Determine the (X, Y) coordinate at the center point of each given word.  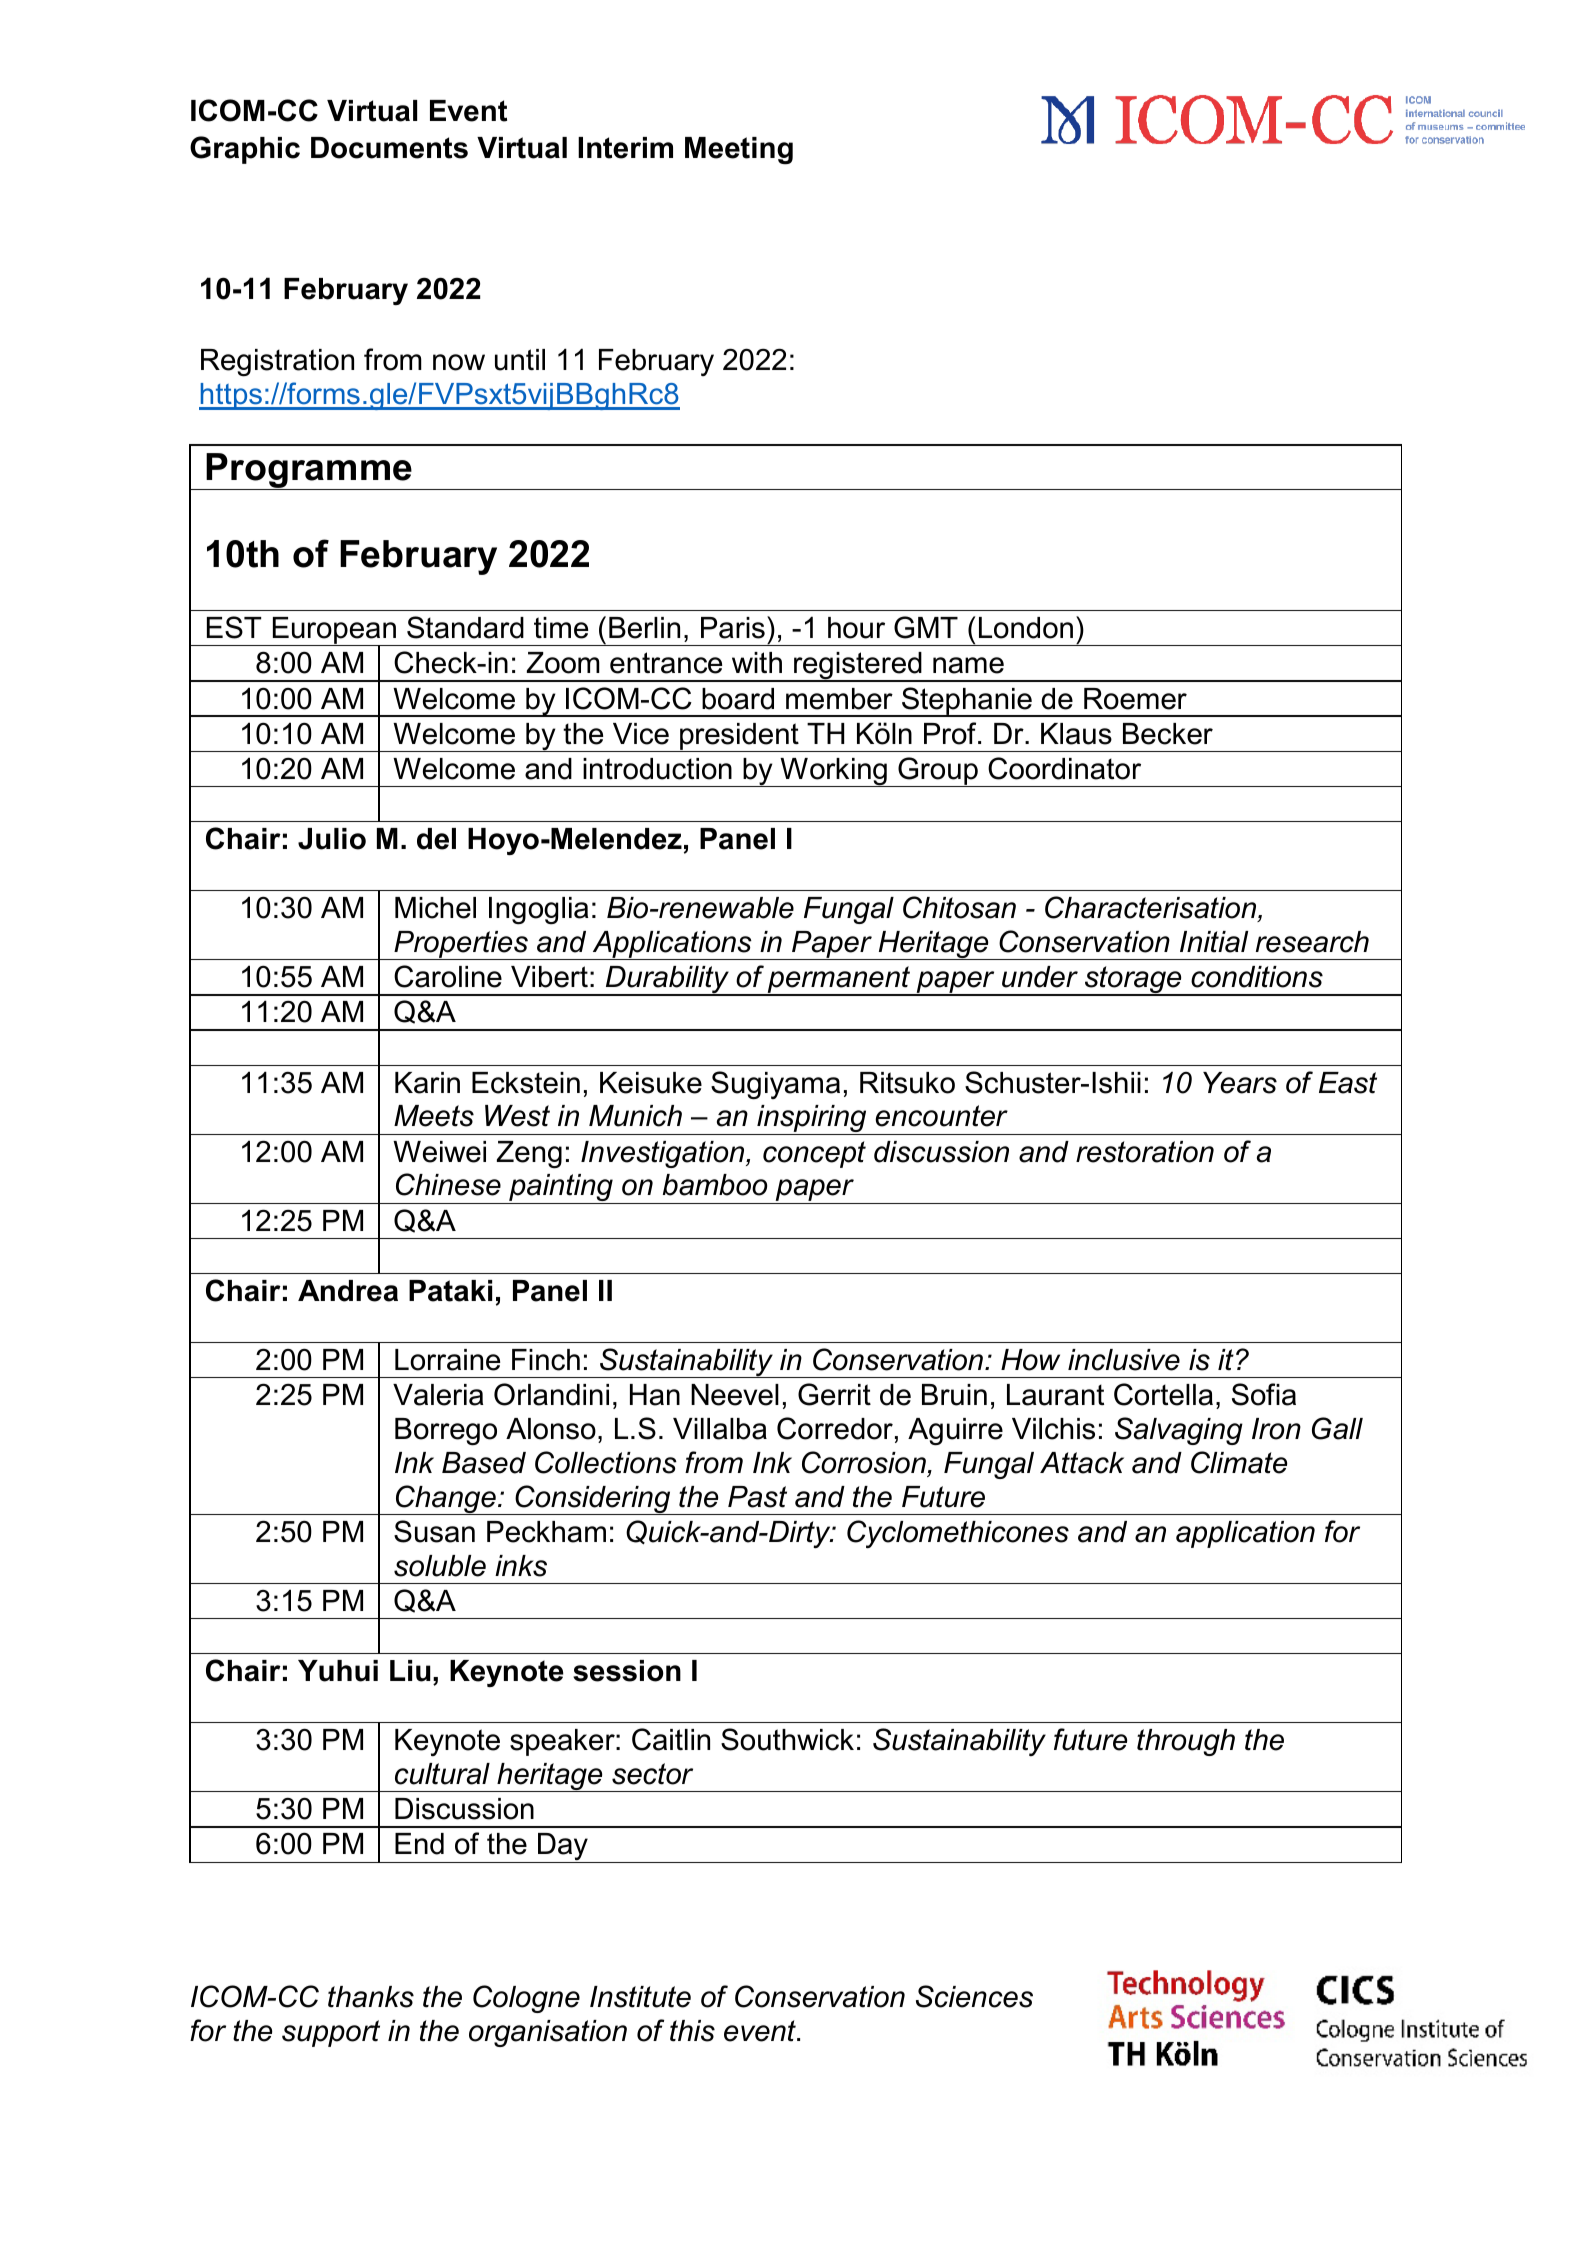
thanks (371, 1997)
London (1026, 628)
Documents (389, 148)
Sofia (1264, 1394)
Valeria (438, 1395)
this (692, 2031)
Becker (1168, 734)
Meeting (739, 151)
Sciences (974, 1996)
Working (833, 772)
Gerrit (834, 1394)
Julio (332, 839)
